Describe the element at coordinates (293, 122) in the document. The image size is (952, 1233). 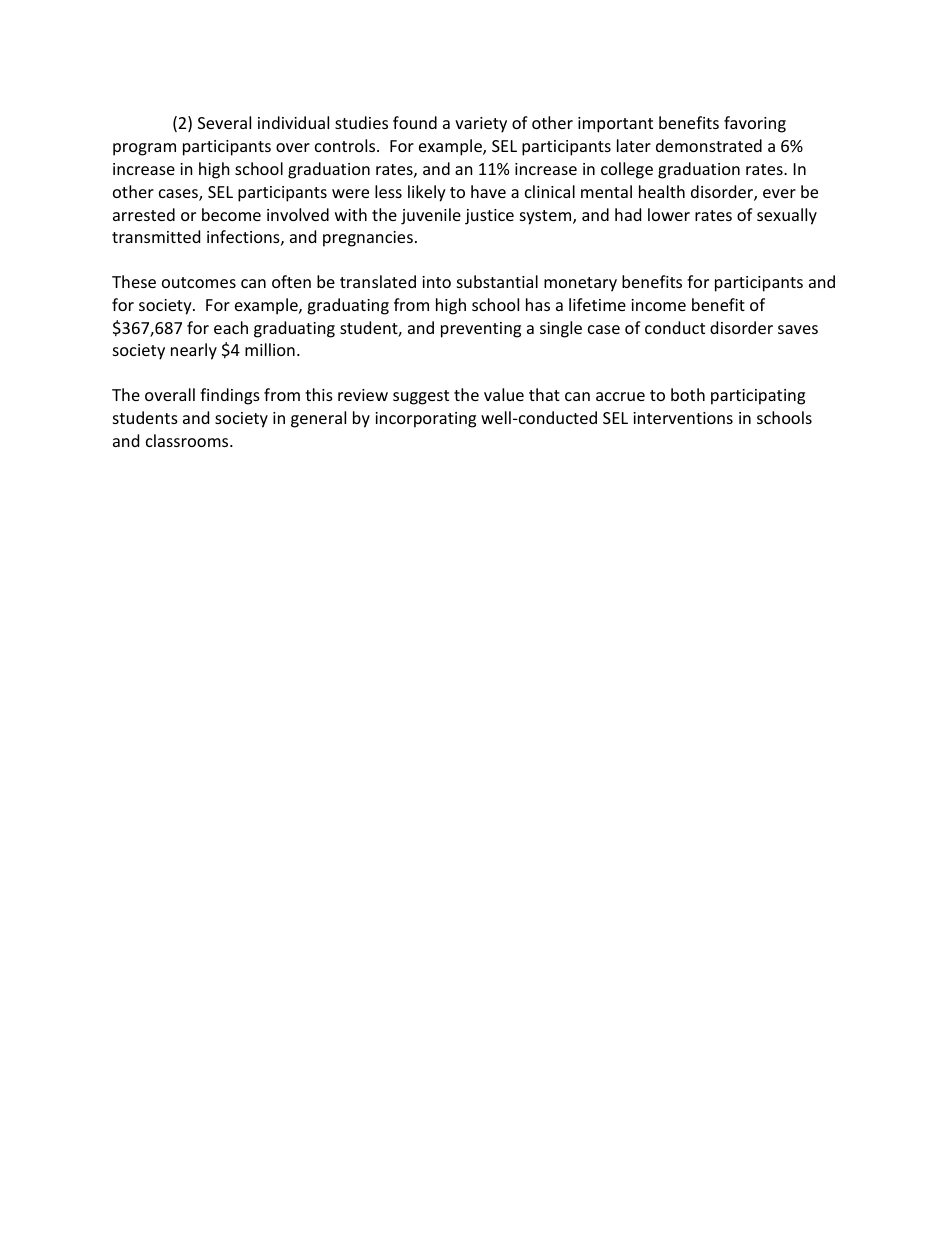
I see `individual` at that location.
